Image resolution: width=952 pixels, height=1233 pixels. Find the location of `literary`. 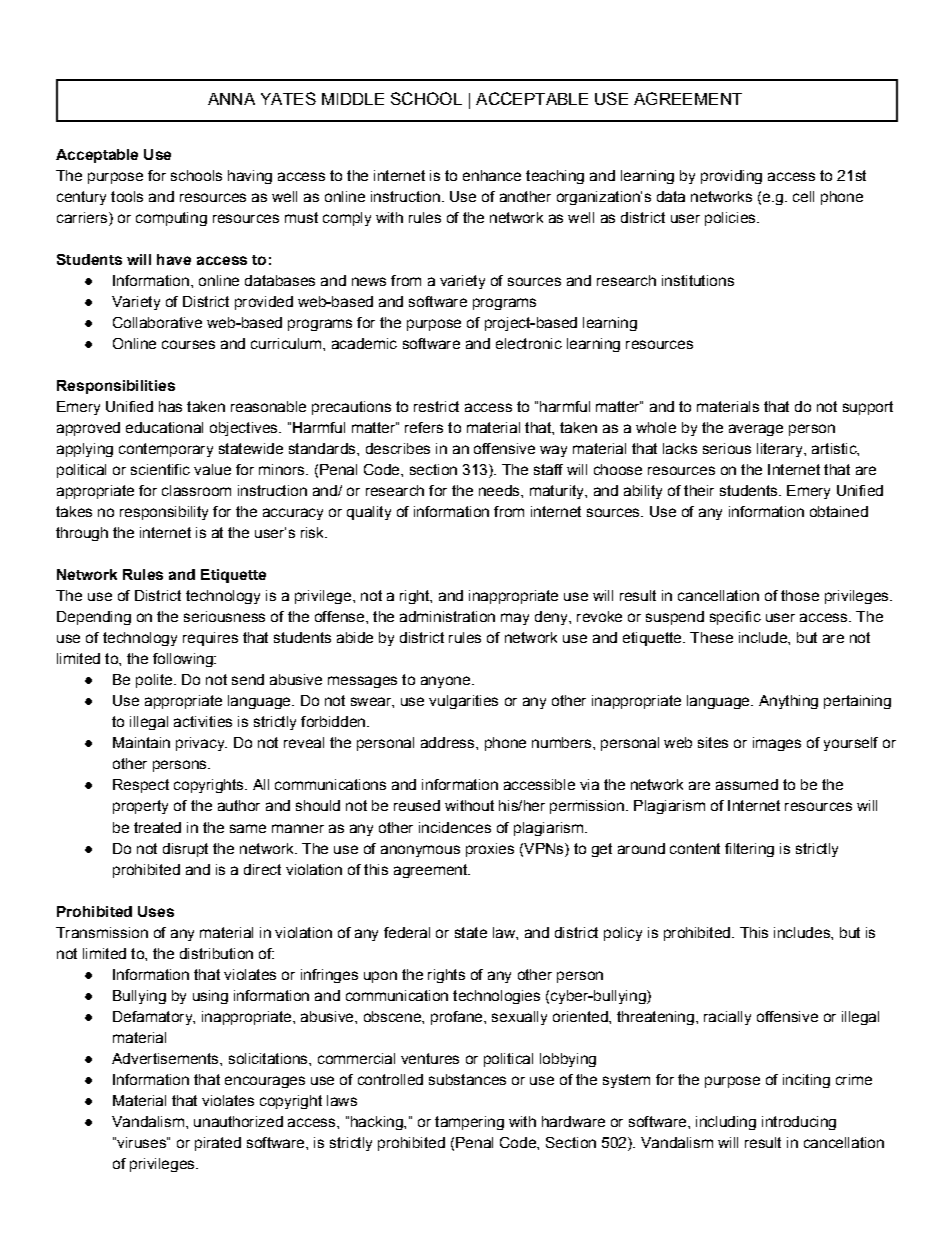

literary is located at coordinates (781, 450).
